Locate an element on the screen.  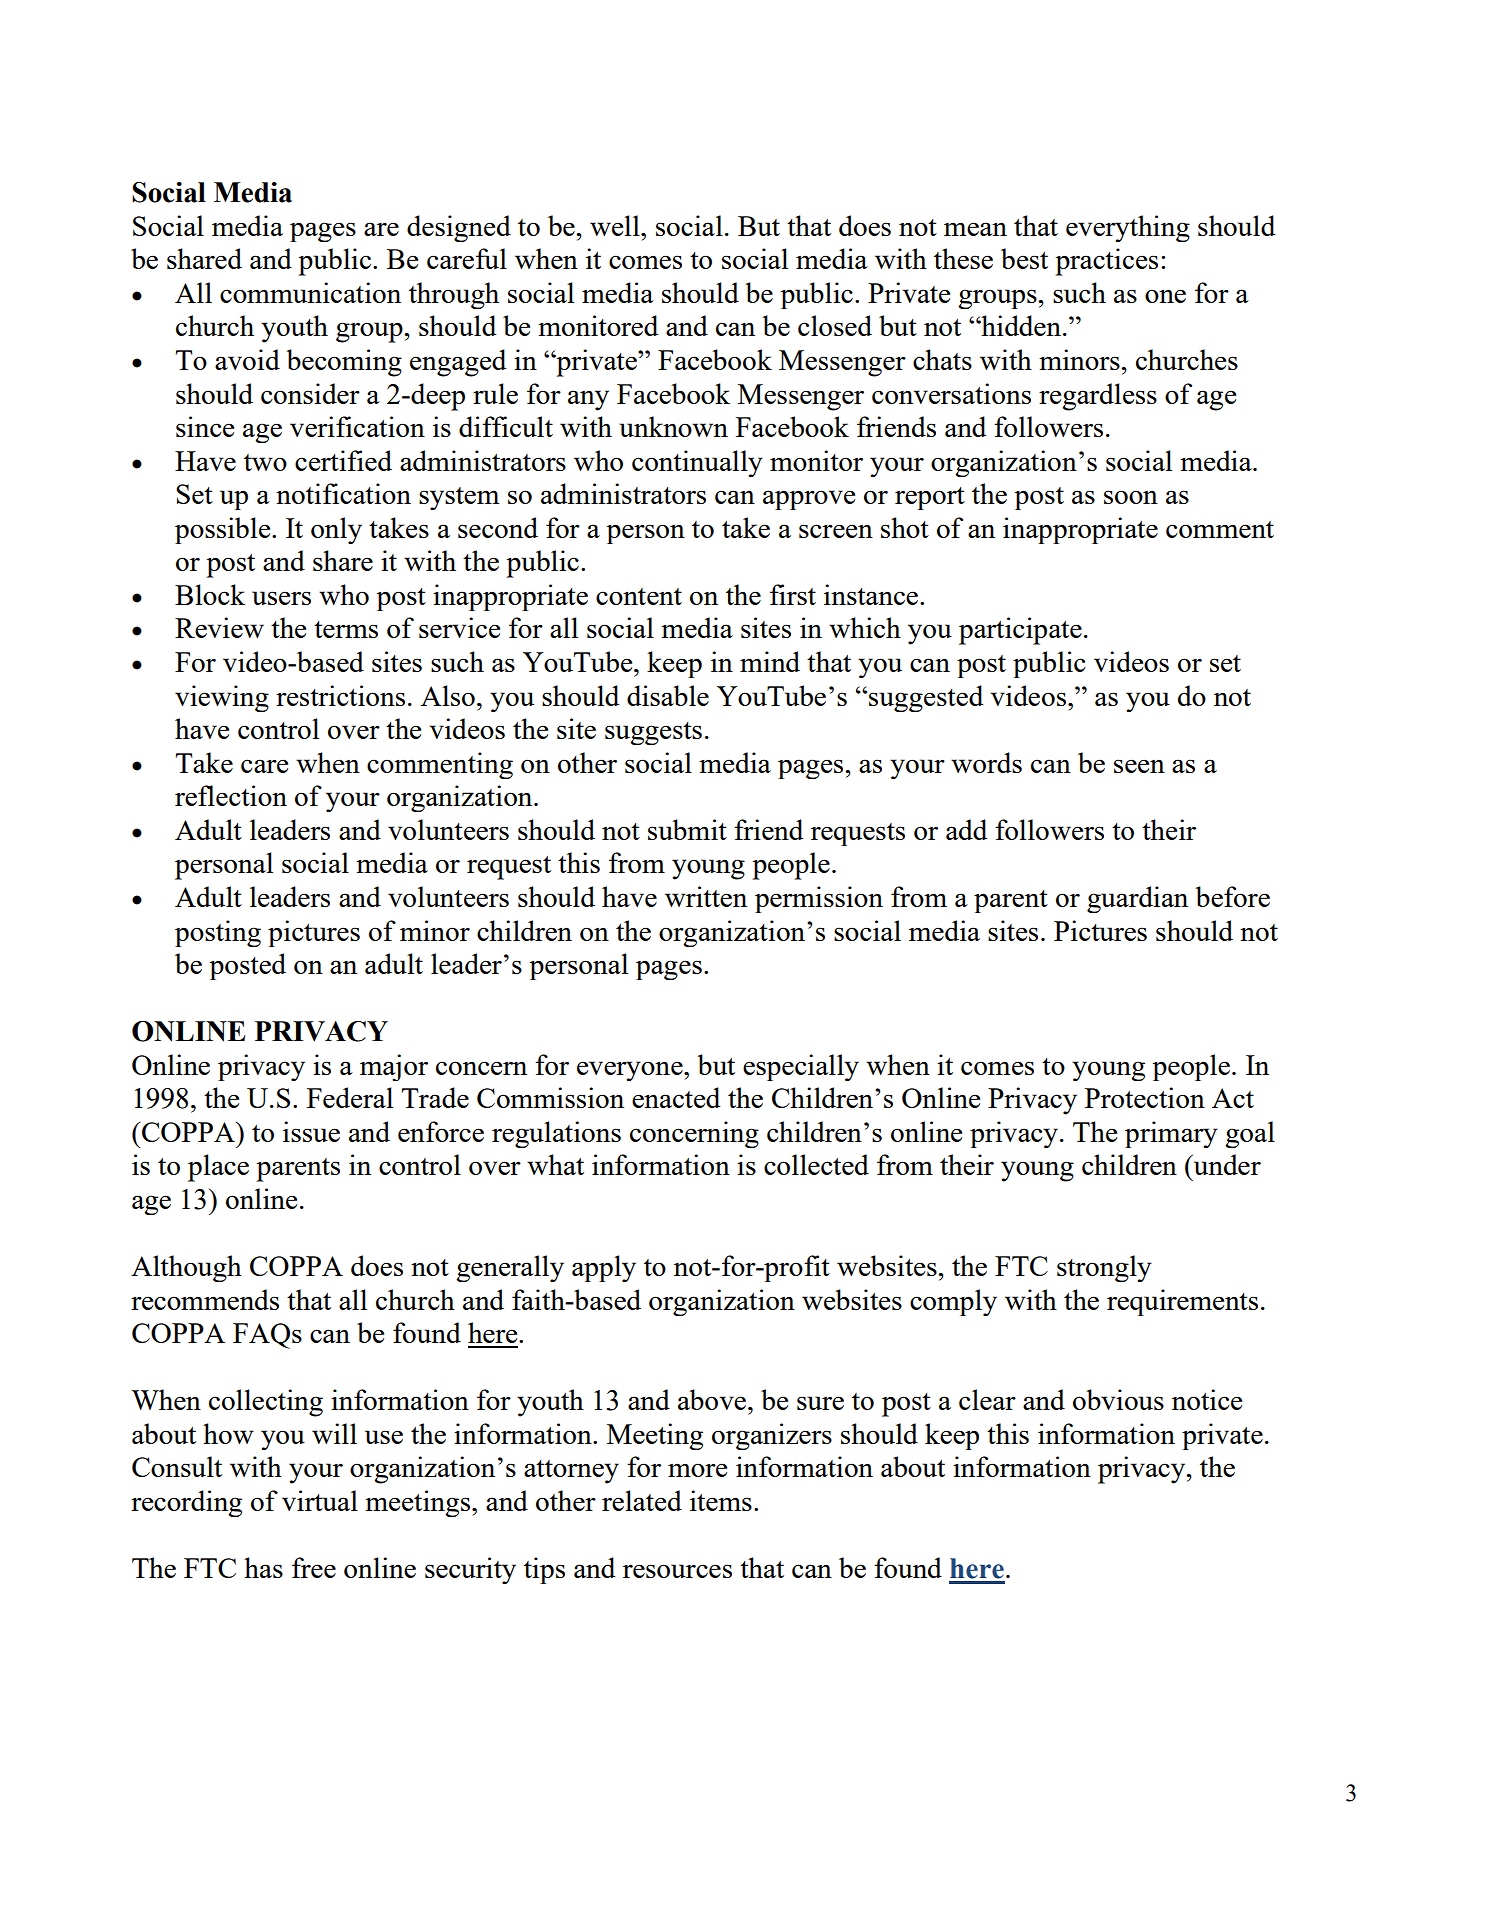
only is located at coordinates (336, 530).
